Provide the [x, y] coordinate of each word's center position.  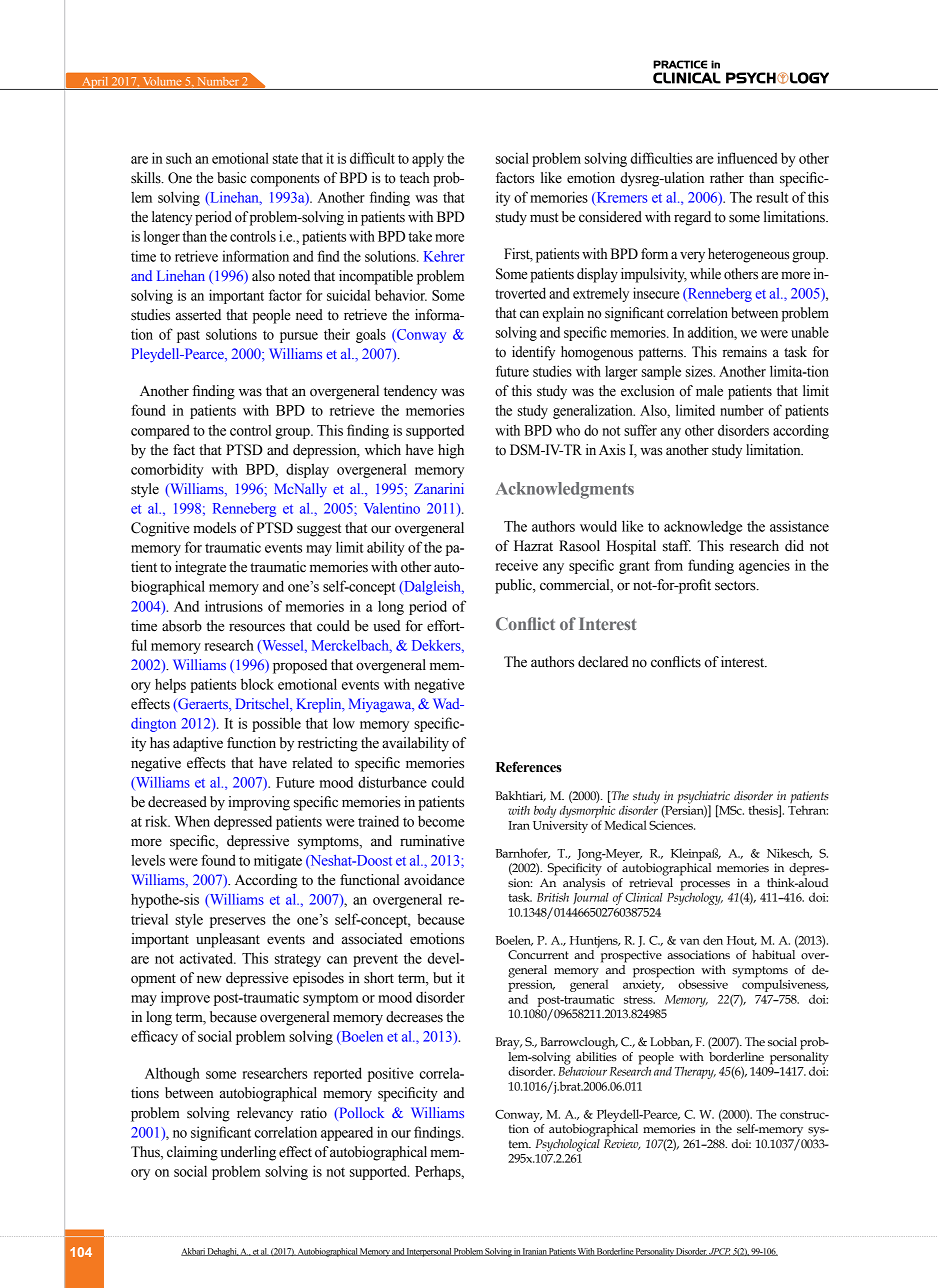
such [179, 158]
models [214, 528]
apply [428, 160]
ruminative [432, 841]
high [451, 451]
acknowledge [703, 527]
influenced [747, 158]
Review [622, 1144]
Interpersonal [429, 1252]
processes [705, 887]
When [192, 821]
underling [248, 1153]
